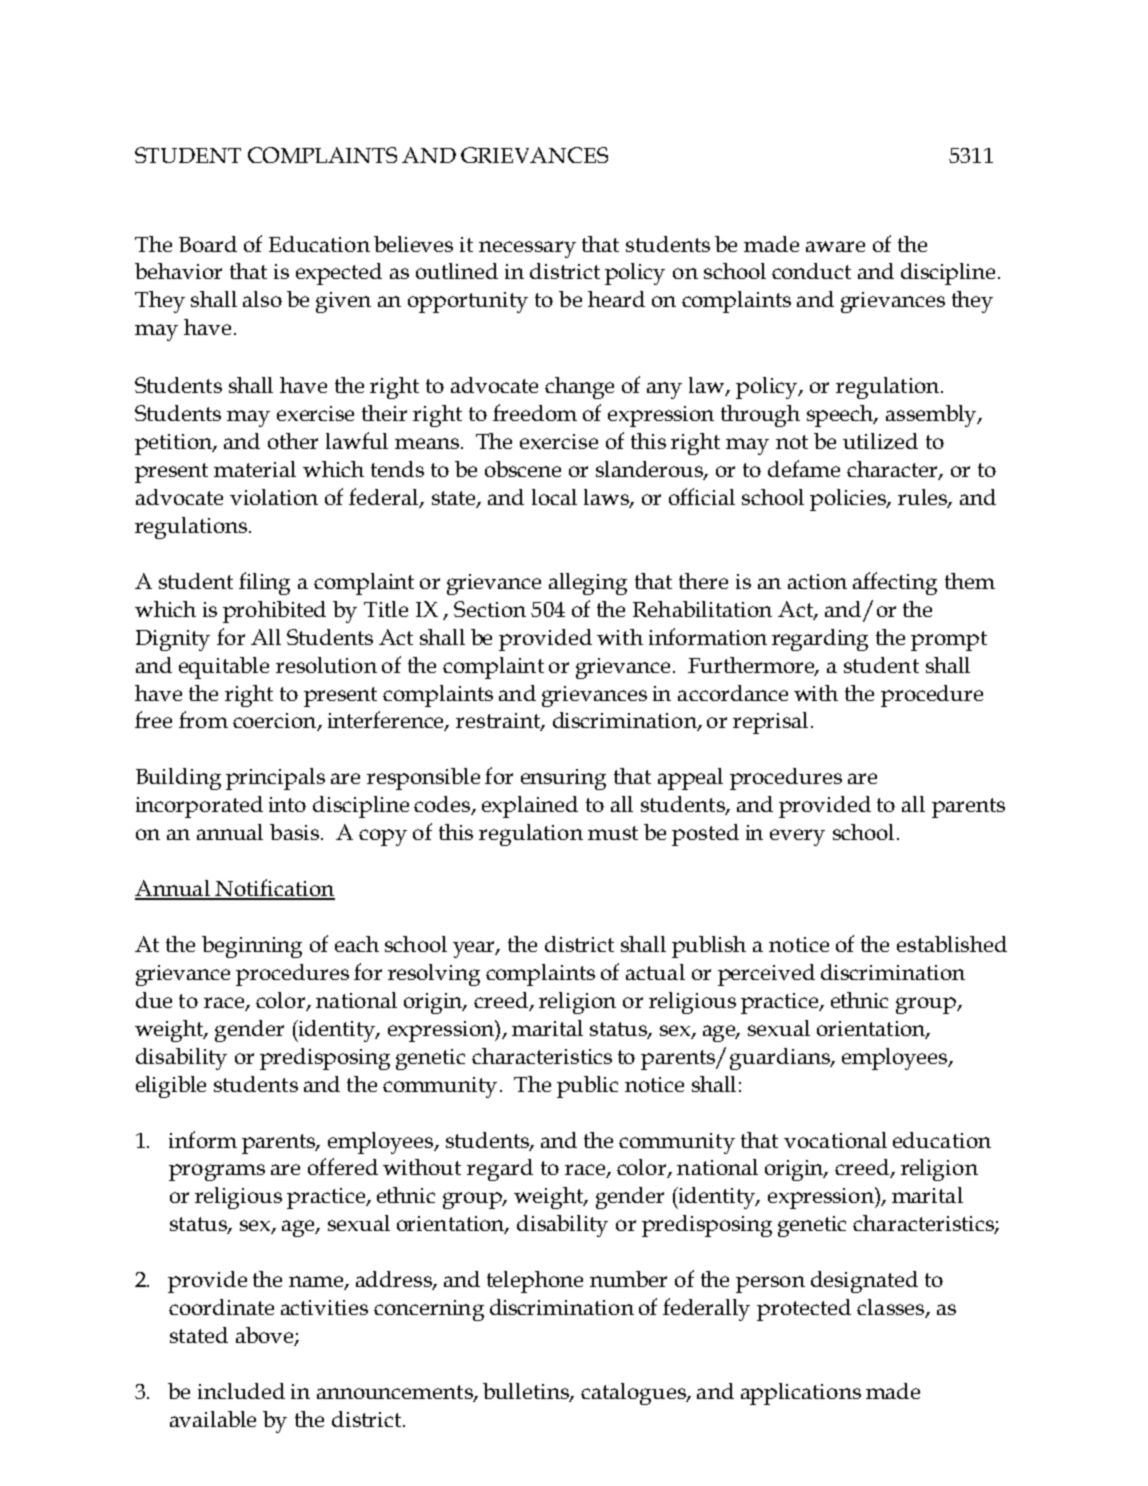 This screenshot has width=1148, height=1486. Describe the element at coordinates (527, 1392) in the screenshot. I see `bulletins` at that location.
